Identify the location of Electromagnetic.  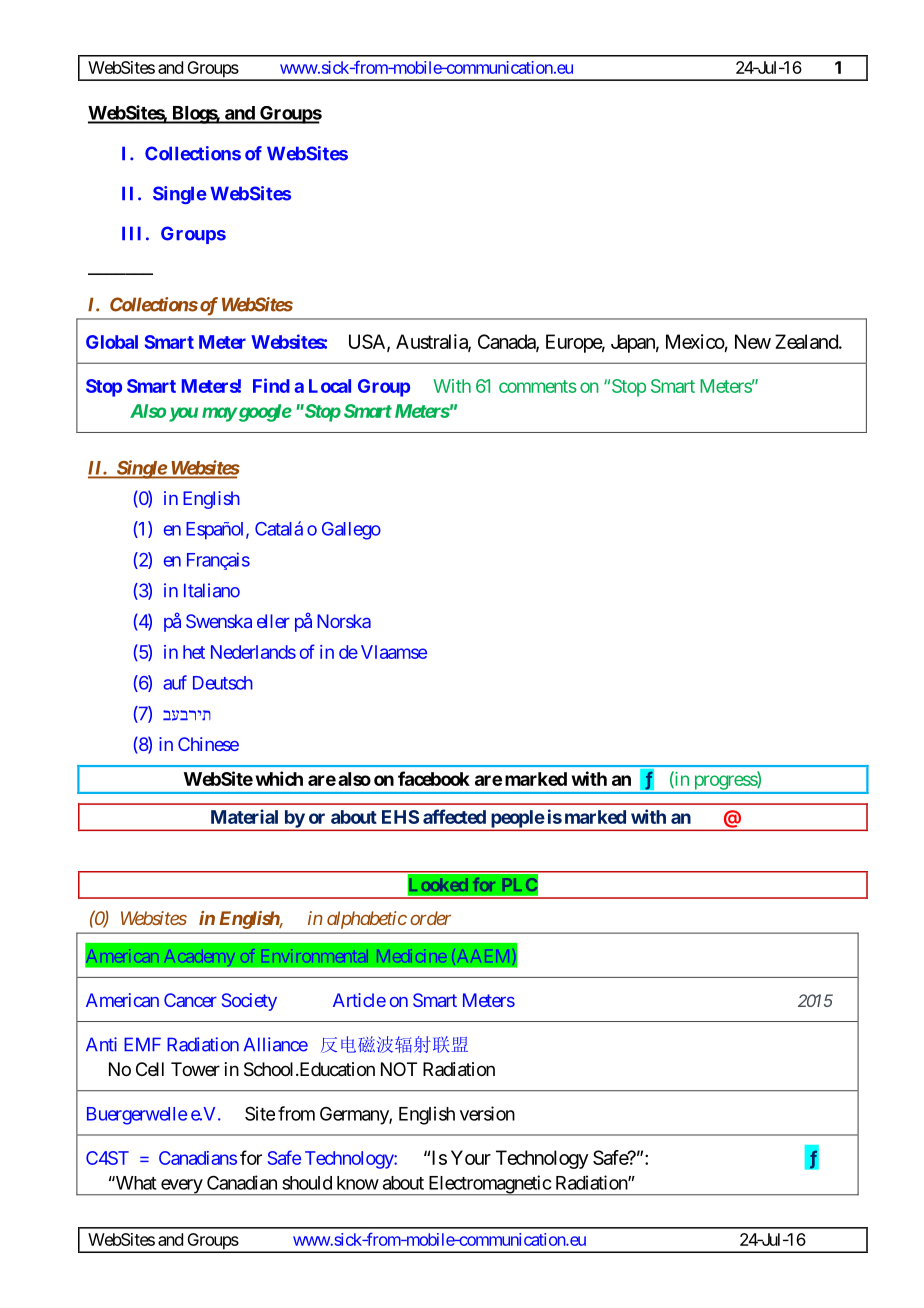
(489, 1185).
